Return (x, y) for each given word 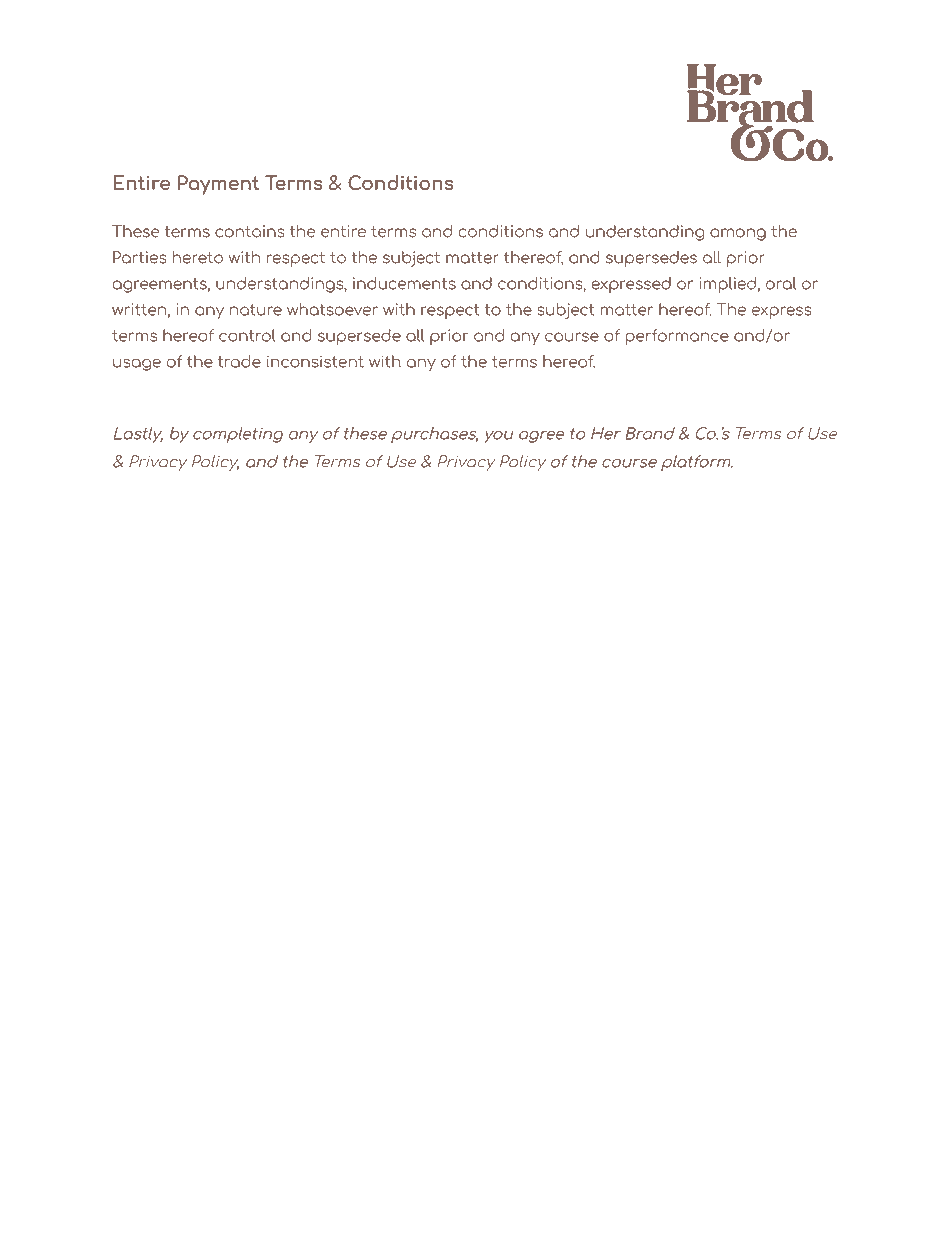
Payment (218, 185)
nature (256, 310)
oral (781, 283)
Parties (140, 257)
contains (250, 231)
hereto (197, 257)
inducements (404, 283)
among (738, 234)
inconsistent (315, 361)
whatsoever (332, 309)
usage (137, 364)
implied (727, 285)
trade (239, 361)
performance (677, 337)
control (247, 335)
